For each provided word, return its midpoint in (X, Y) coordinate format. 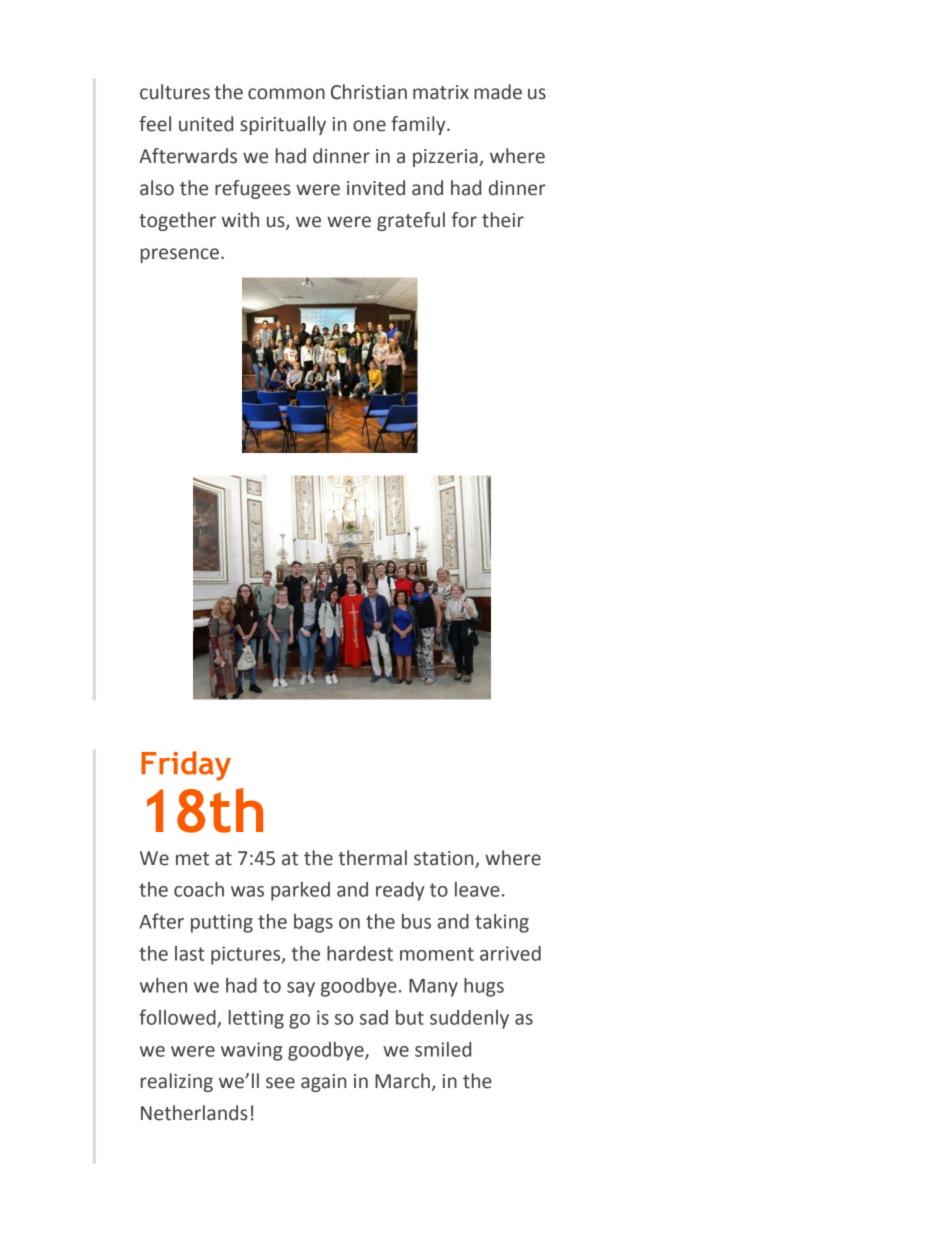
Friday (186, 766)
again (323, 1083)
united (206, 124)
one (369, 126)
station (443, 858)
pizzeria (446, 158)
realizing (177, 1082)
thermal (372, 858)
